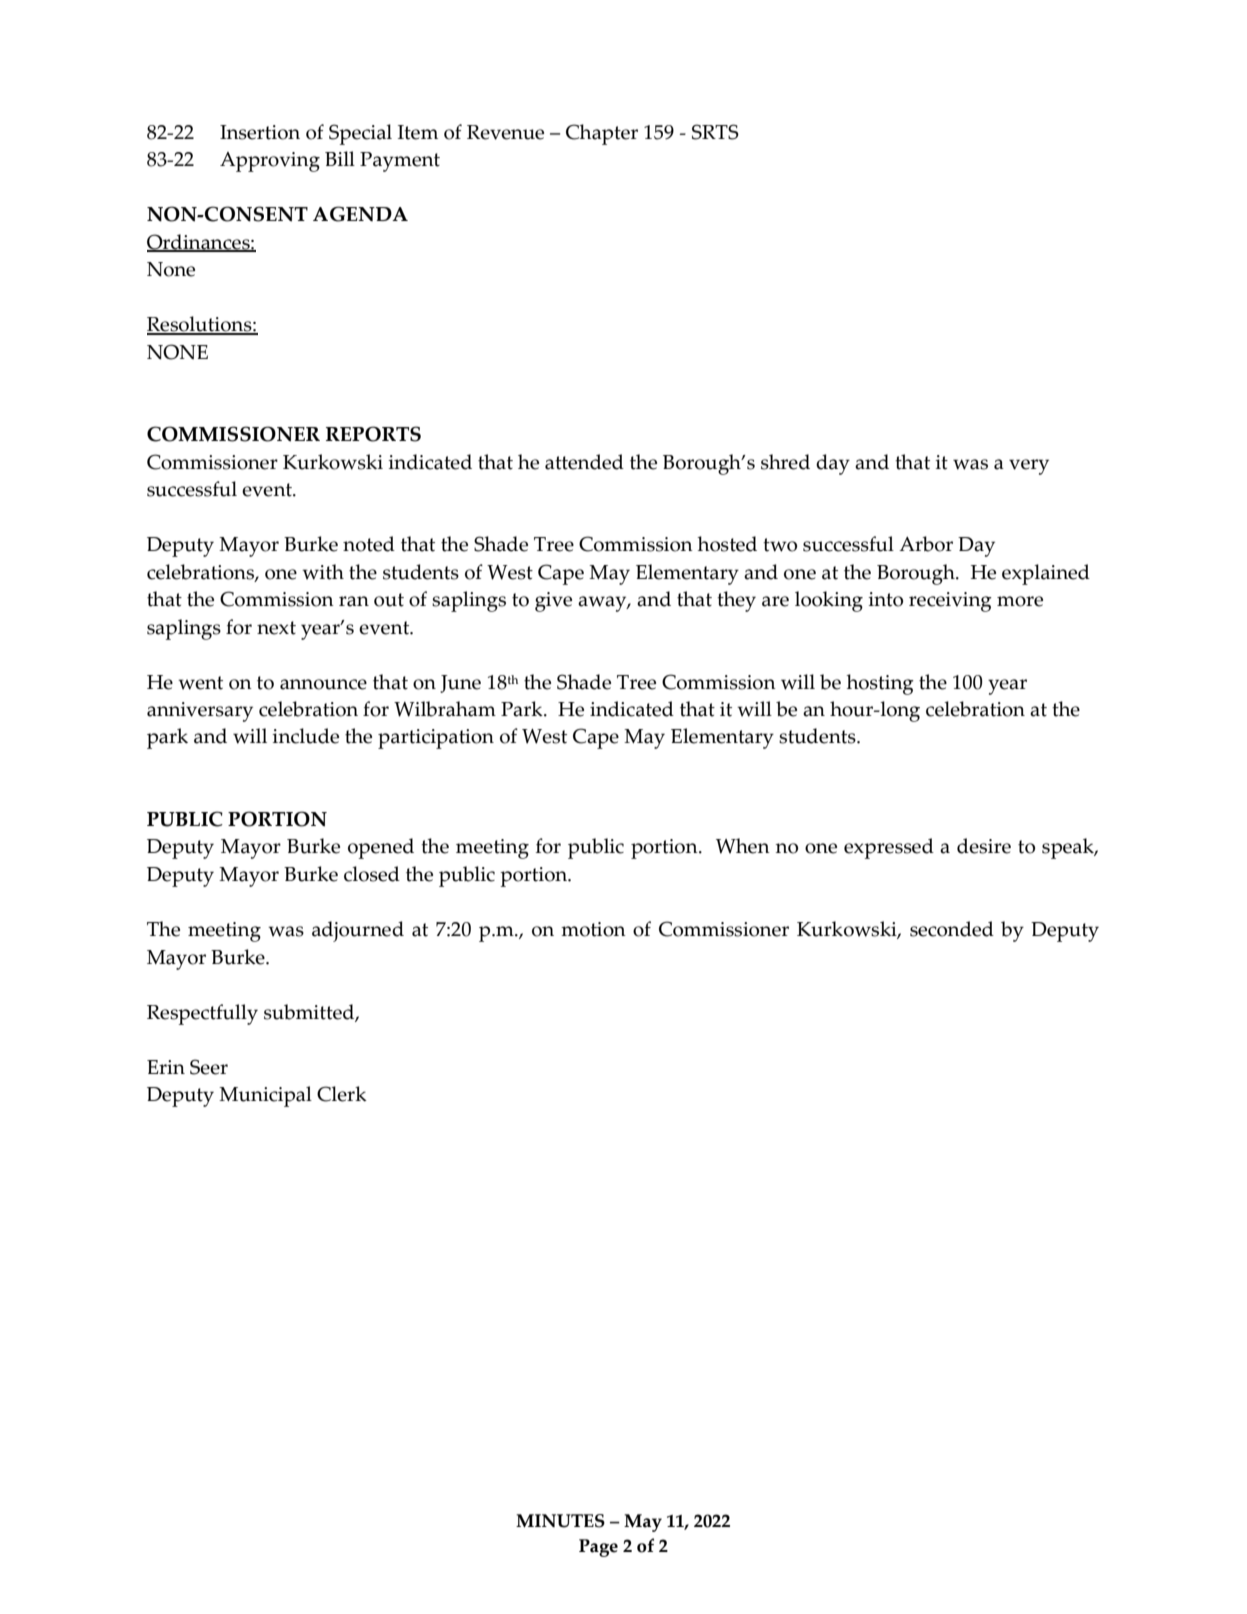 This screenshot has height=1614, width=1247. What do you see at coordinates (926, 544) in the screenshot?
I see `Arbor` at bounding box center [926, 544].
